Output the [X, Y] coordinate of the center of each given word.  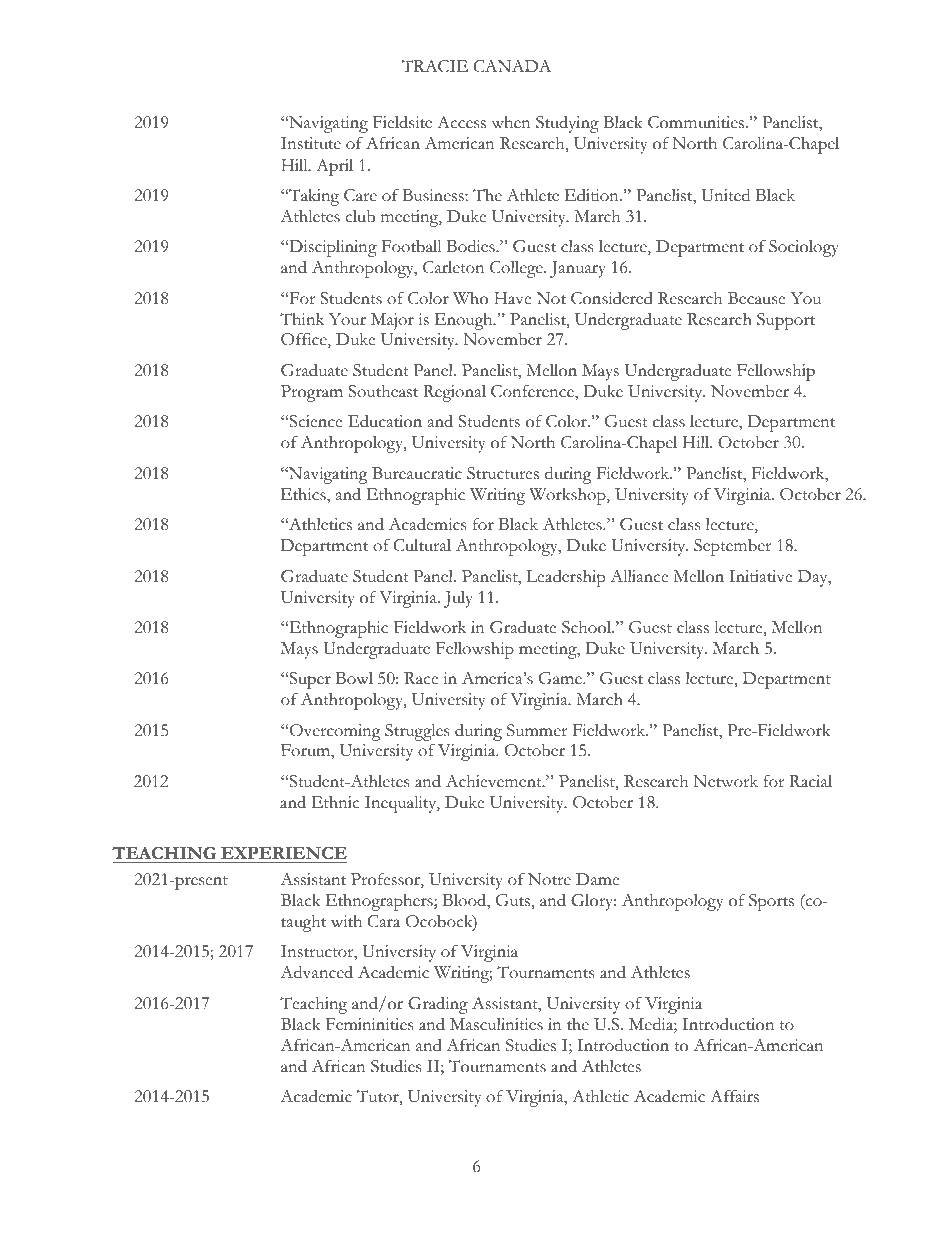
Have [512, 298]
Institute [311, 143]
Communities [697, 122]
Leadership [566, 578]
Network [725, 781]
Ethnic [335, 802]
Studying [567, 124]
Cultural [422, 545]
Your [347, 319]
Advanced [316, 972]
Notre [549, 879]
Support [786, 321]
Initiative [760, 576]
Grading [438, 1005]
